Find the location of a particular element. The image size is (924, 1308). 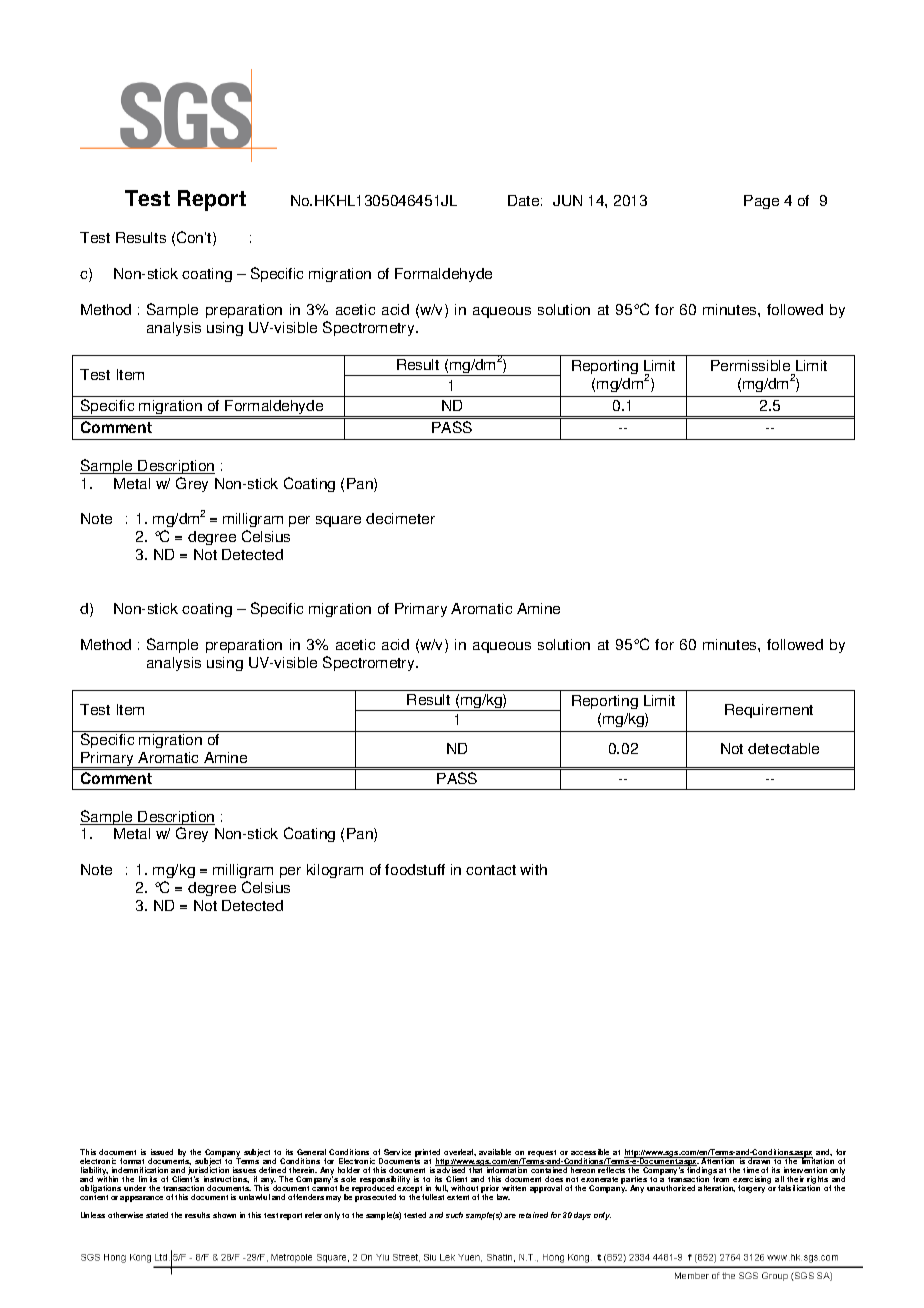

Attention is located at coordinates (719, 1160).
